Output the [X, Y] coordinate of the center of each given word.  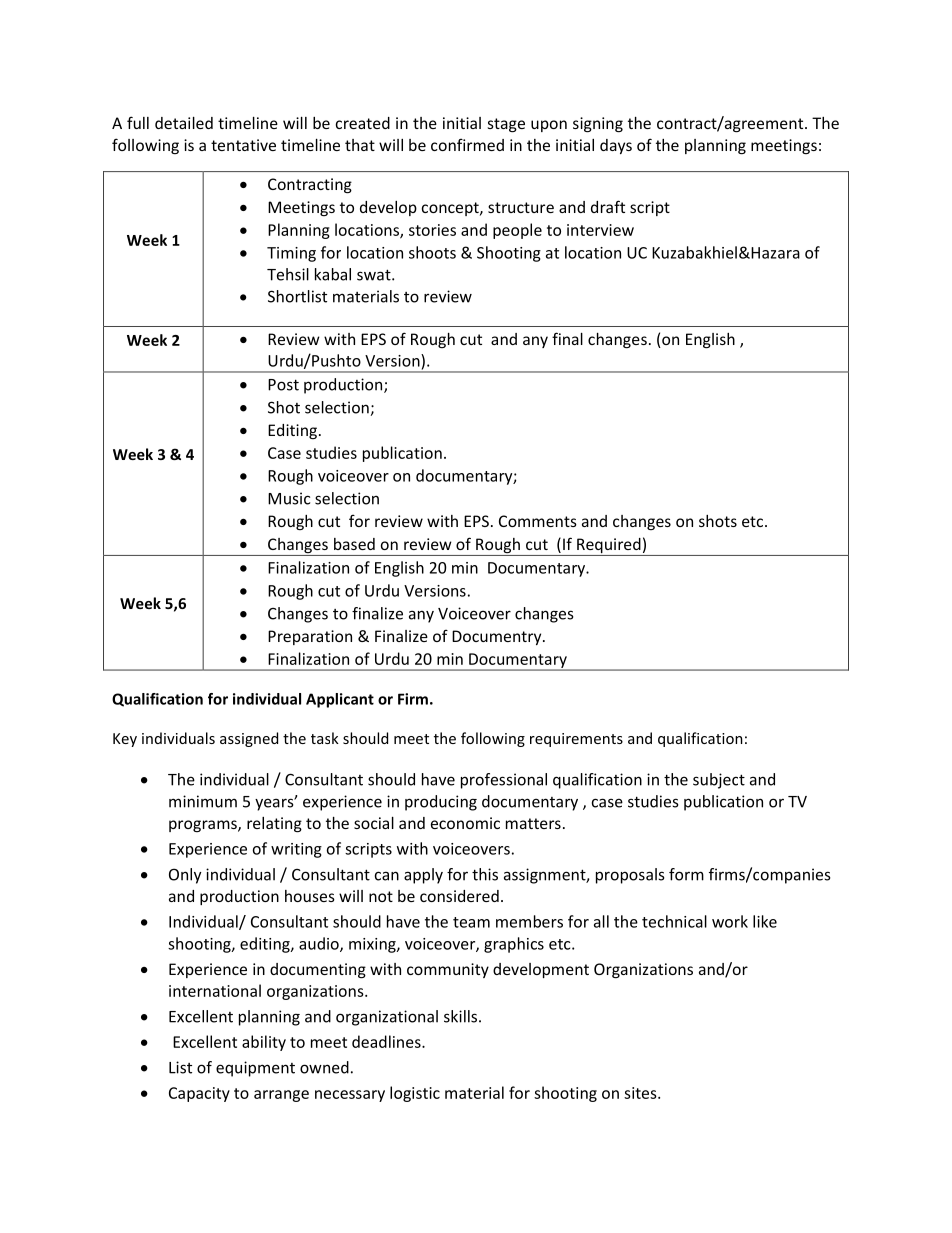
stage [506, 125]
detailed [184, 123]
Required [609, 547]
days [616, 146]
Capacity [199, 1094]
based [354, 544]
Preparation [310, 637]
